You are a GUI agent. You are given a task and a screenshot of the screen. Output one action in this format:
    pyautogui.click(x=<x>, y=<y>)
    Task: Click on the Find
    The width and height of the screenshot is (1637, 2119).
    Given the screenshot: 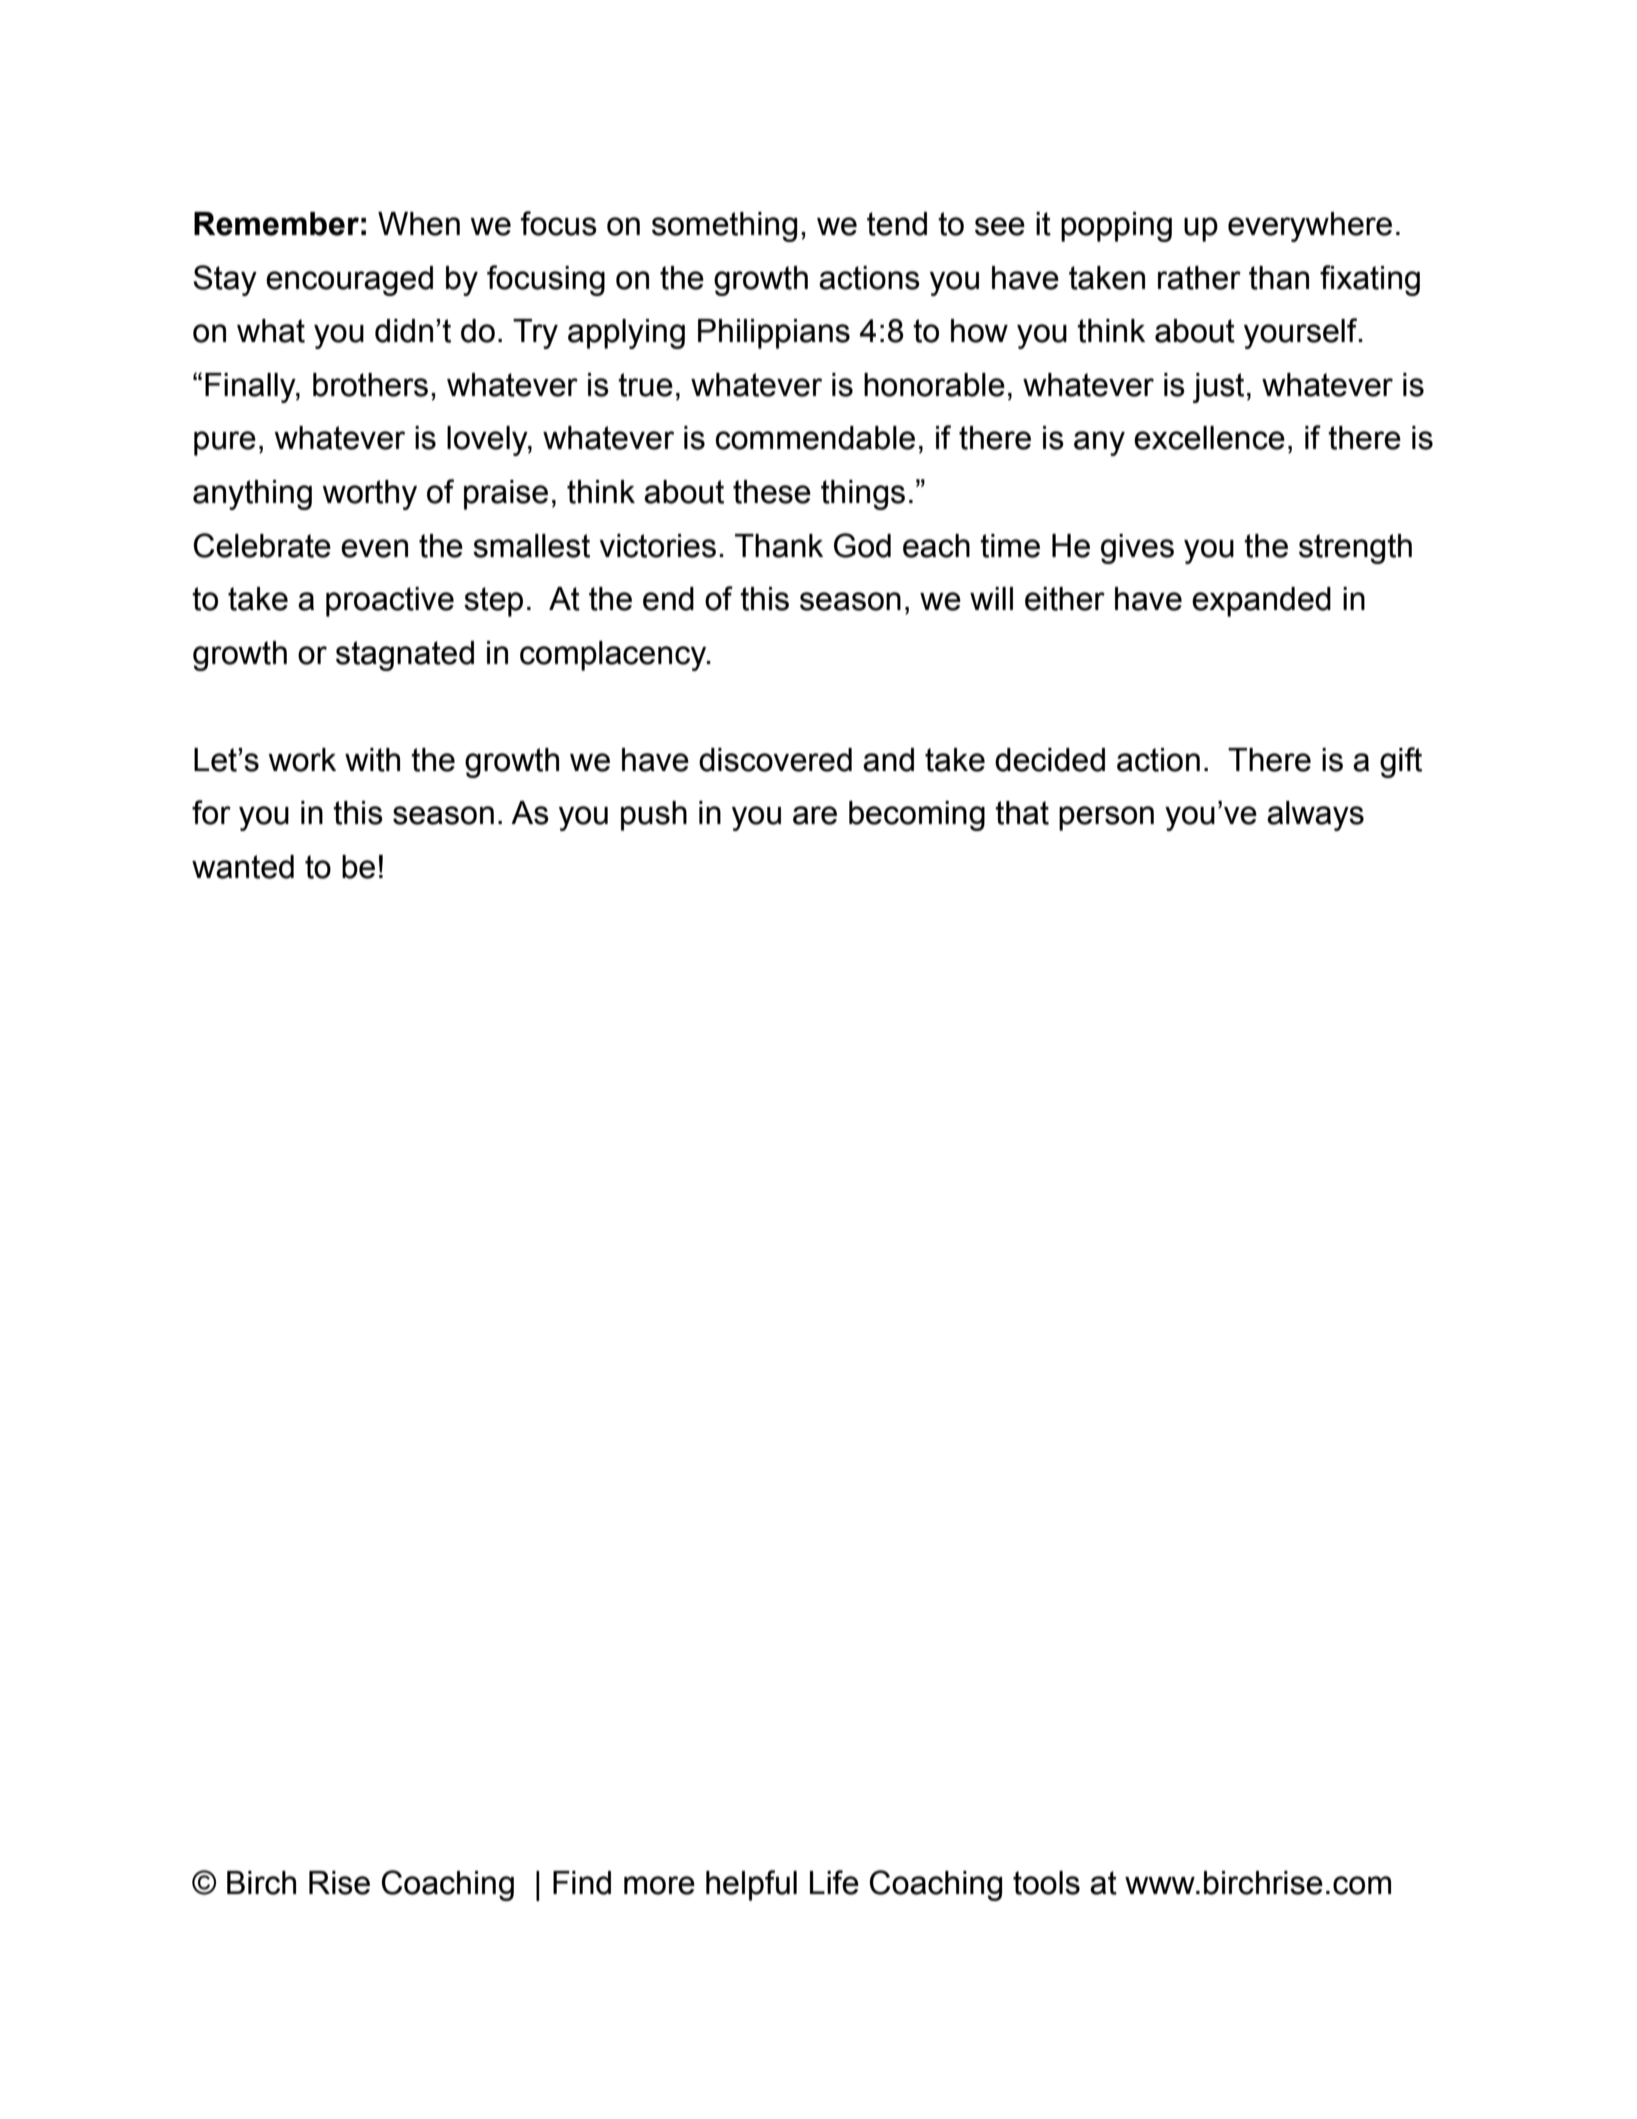 What is the action you would take?
    pyautogui.click(x=582, y=1883)
